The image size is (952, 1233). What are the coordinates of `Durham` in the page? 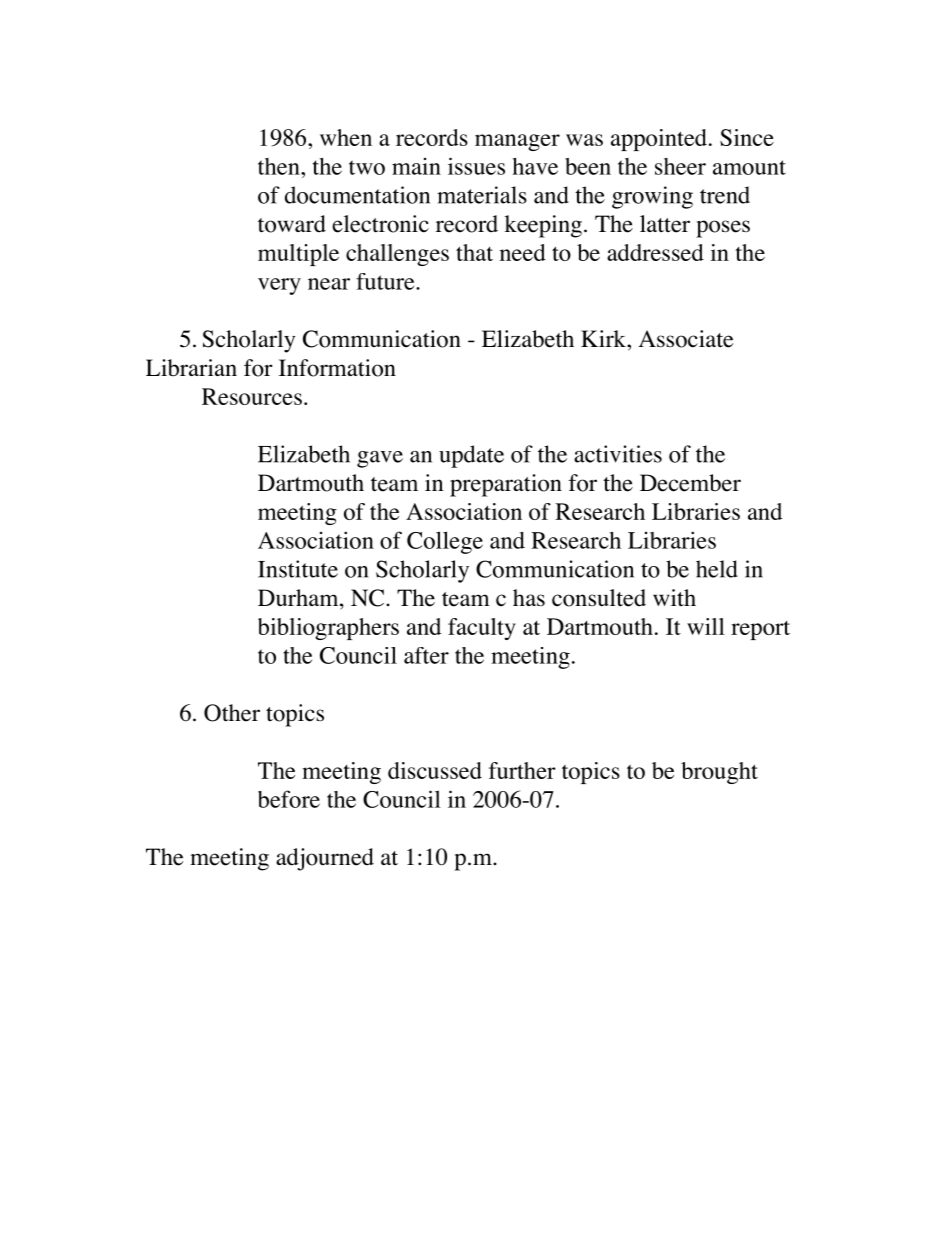 It's located at (299, 597).
